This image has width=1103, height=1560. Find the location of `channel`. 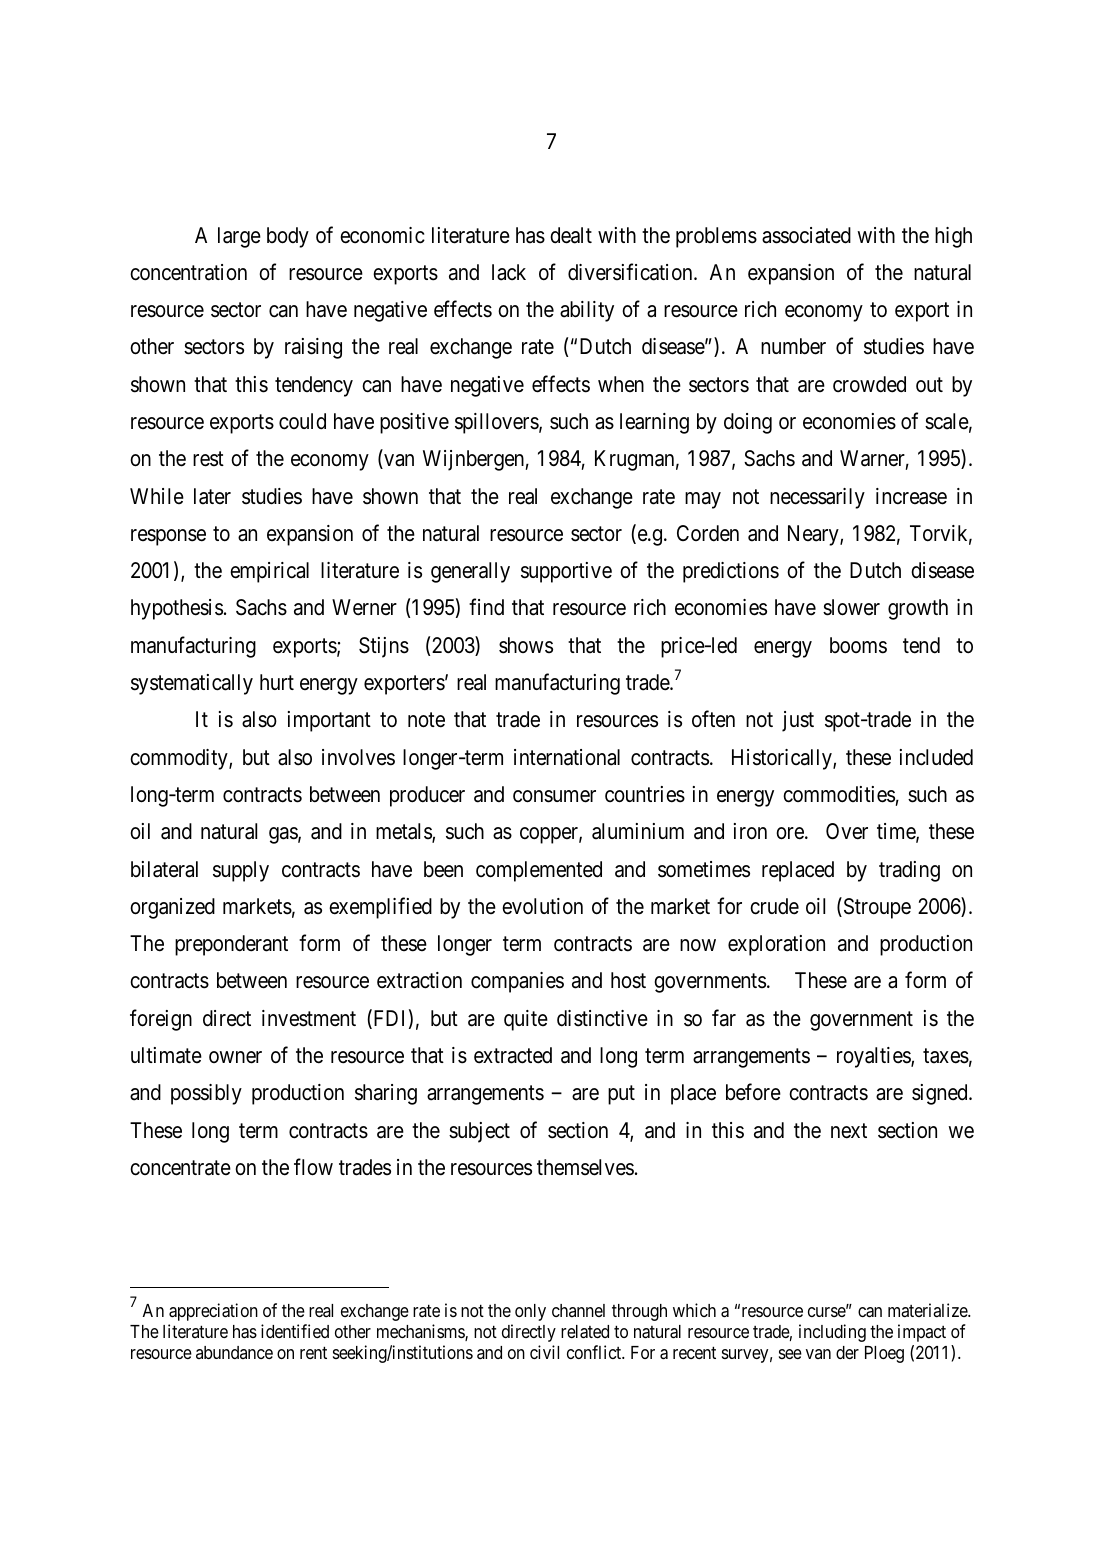

channel is located at coordinates (578, 1310).
